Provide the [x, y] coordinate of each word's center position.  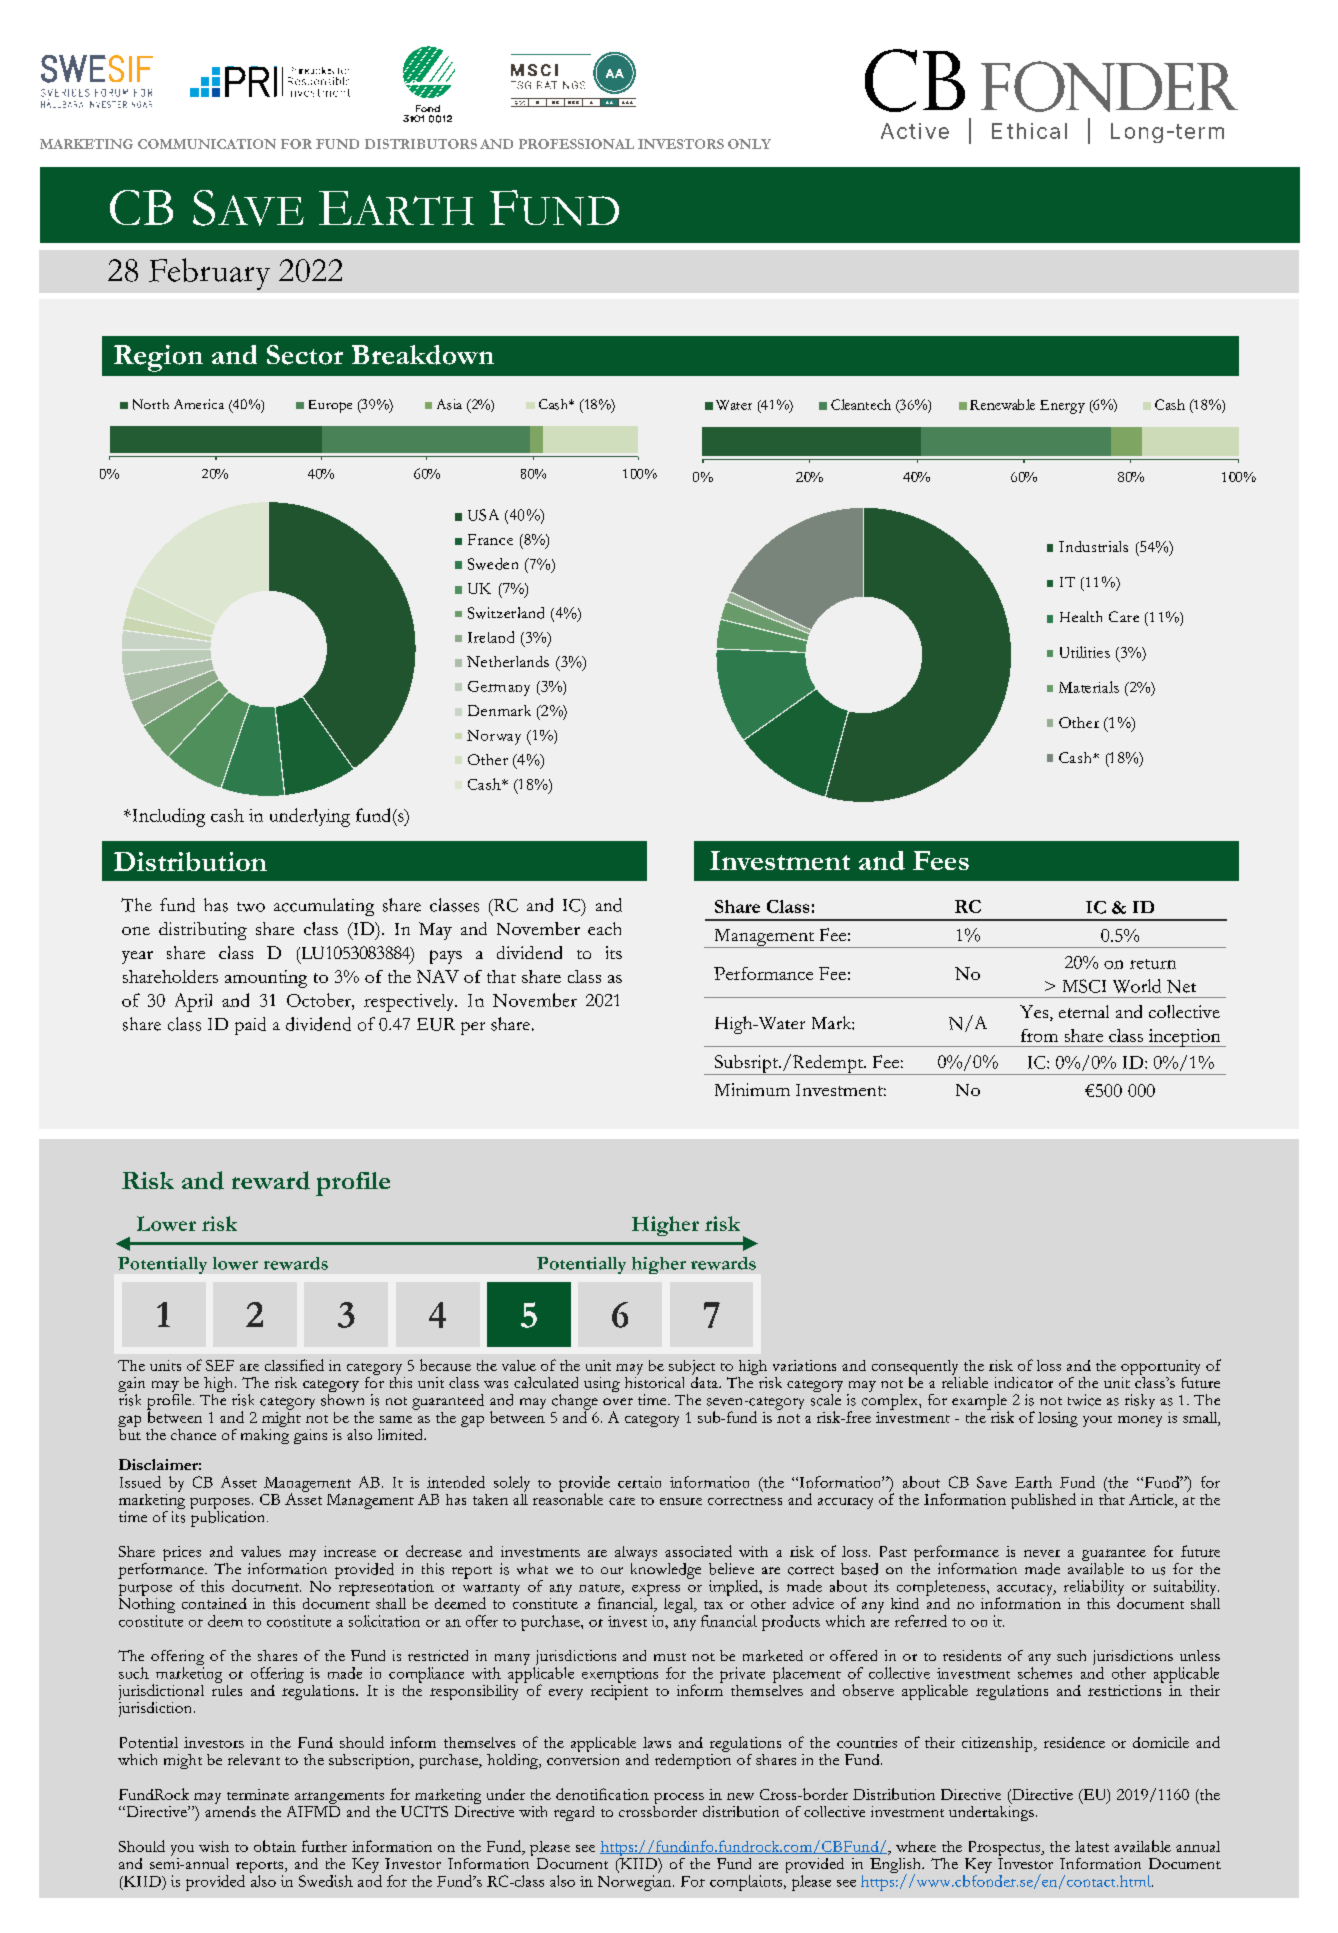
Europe [330, 406]
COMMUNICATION [207, 144]
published [1043, 1501]
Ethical [1029, 131]
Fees [941, 860]
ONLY [749, 144]
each [604, 928]
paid [250, 1026]
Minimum [752, 1089]
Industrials [1093, 546]
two [251, 907]
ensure [681, 1501]
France [490, 539]
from [1039, 1035]
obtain [275, 1846]
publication [227, 1517]
